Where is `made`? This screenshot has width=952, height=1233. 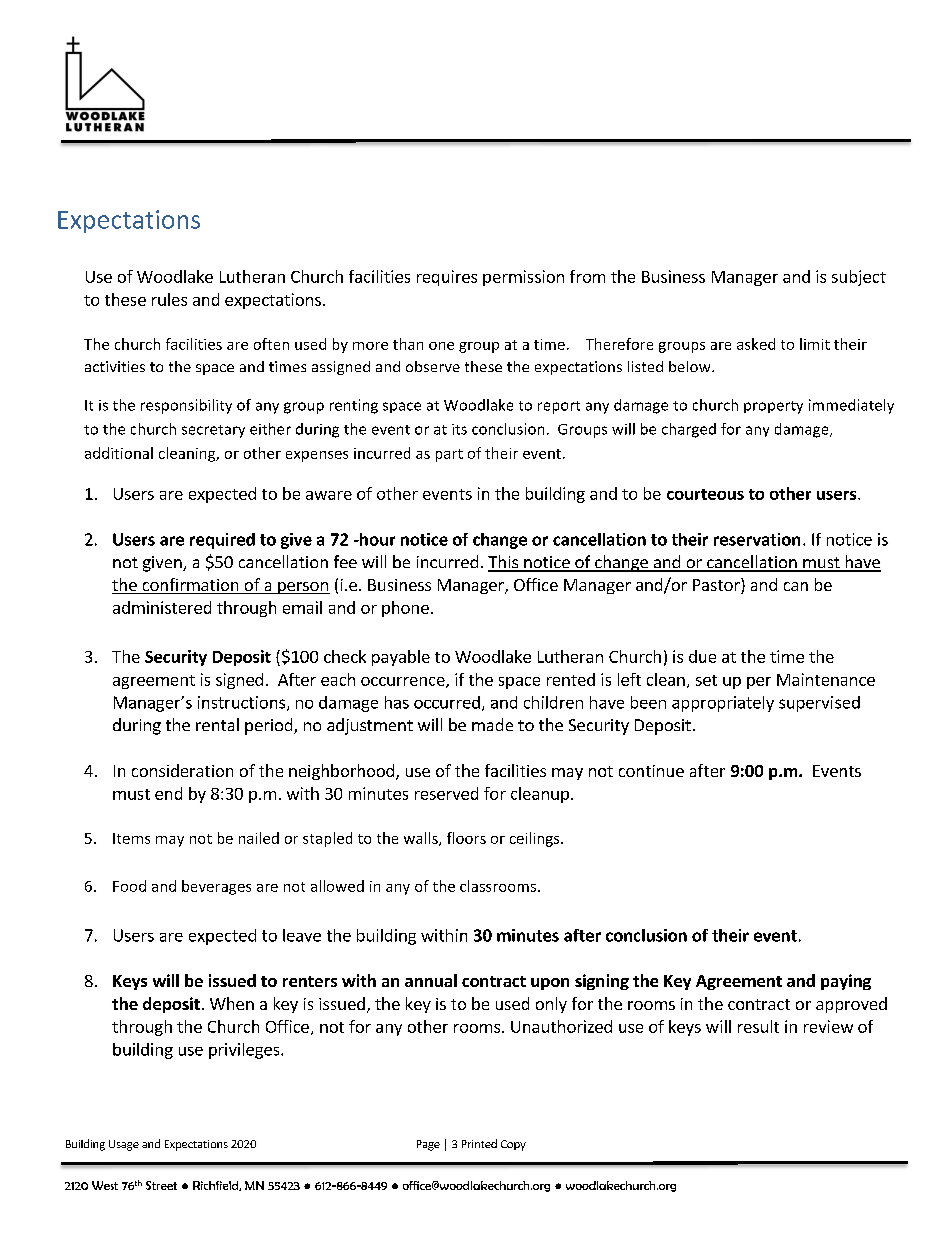 made is located at coordinates (492, 724).
